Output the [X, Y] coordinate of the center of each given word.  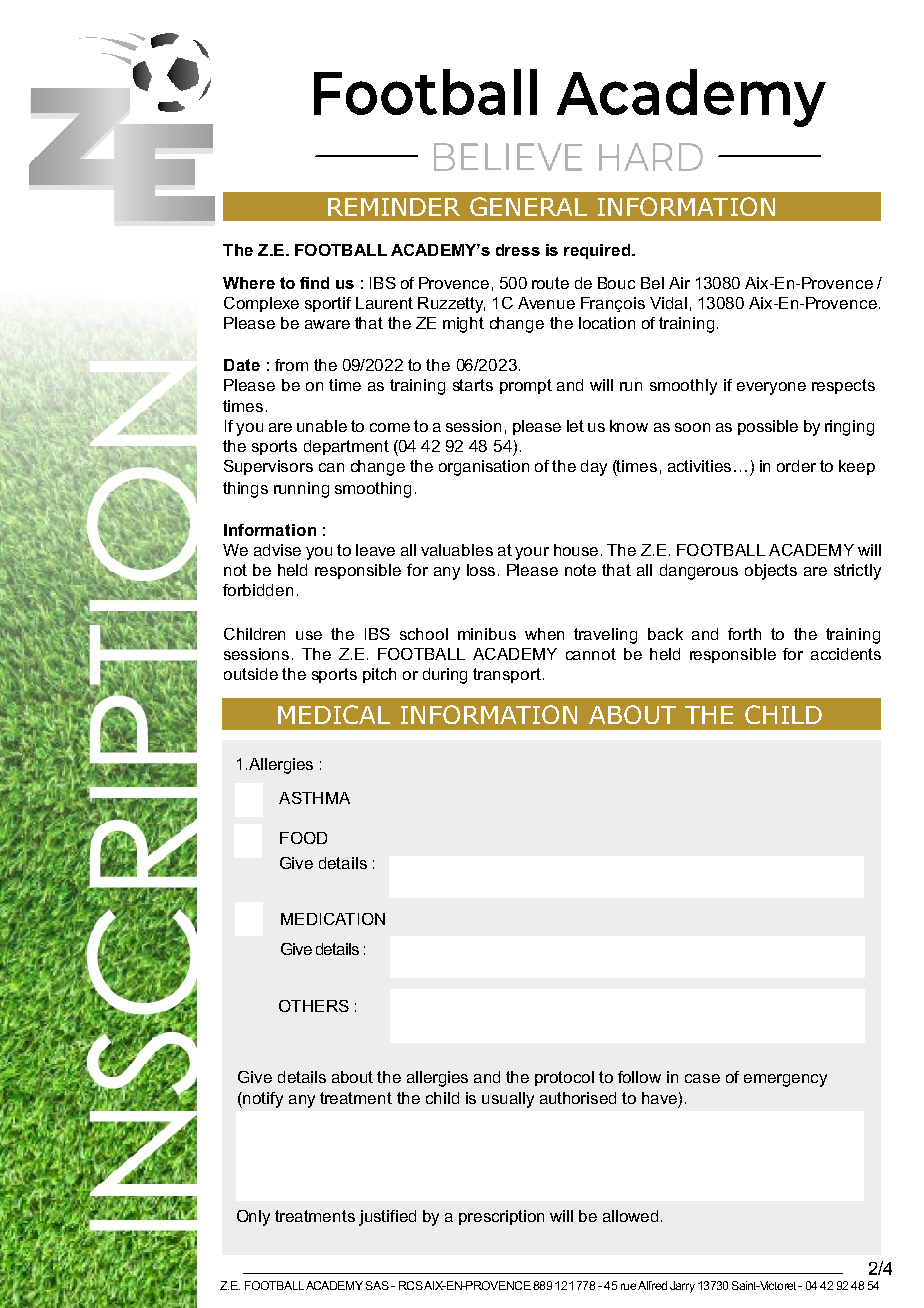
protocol [564, 1078]
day [594, 468]
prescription [501, 1217]
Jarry [682, 1287]
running [301, 490]
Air [679, 283]
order [796, 466]
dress [518, 250]
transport [507, 675]
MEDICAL [334, 714]
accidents [846, 654]
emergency [785, 1080]
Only [253, 1218]
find [314, 283]
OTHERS [314, 1006]
